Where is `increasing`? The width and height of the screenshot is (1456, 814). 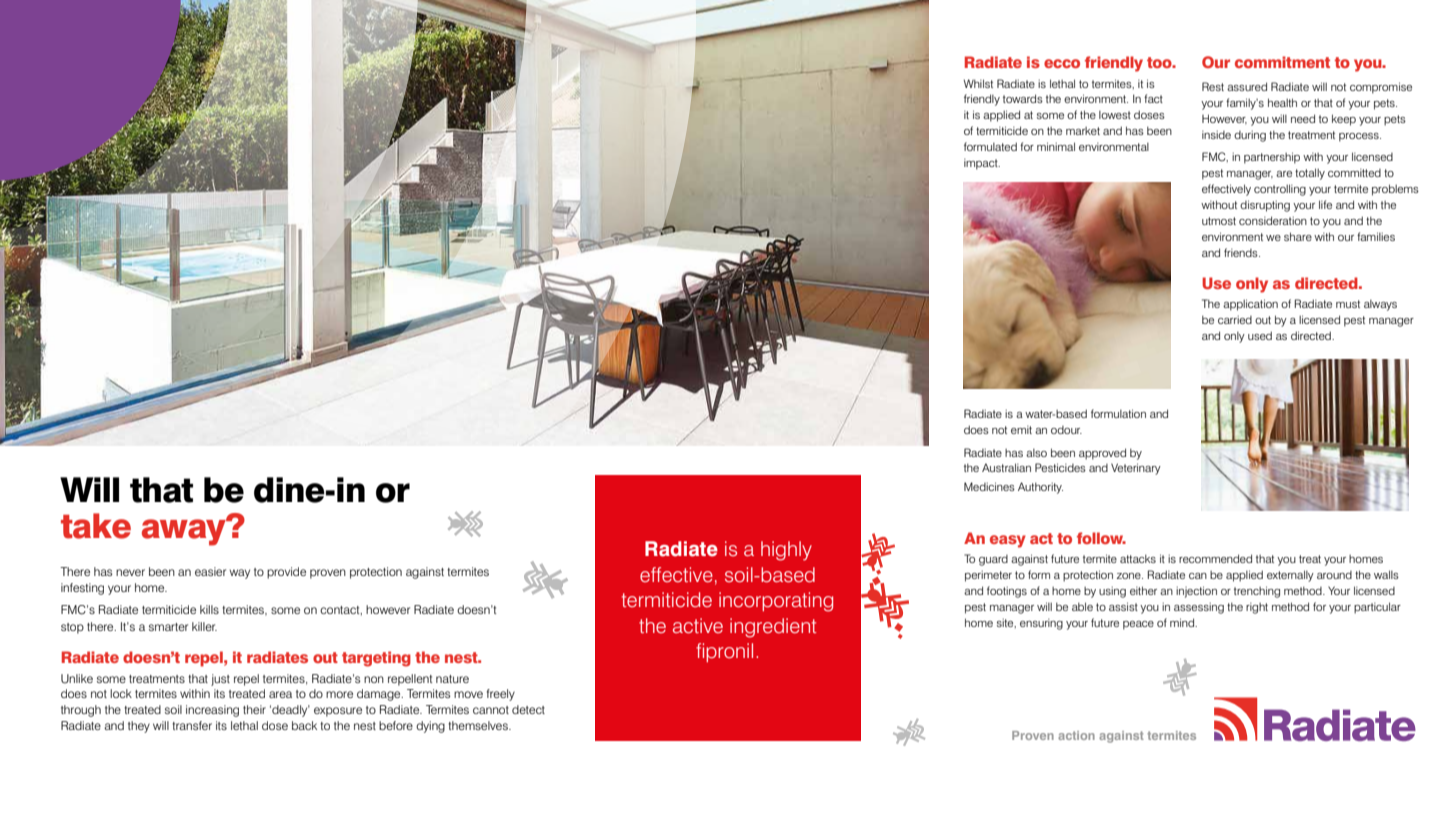
increasing is located at coordinates (212, 711).
